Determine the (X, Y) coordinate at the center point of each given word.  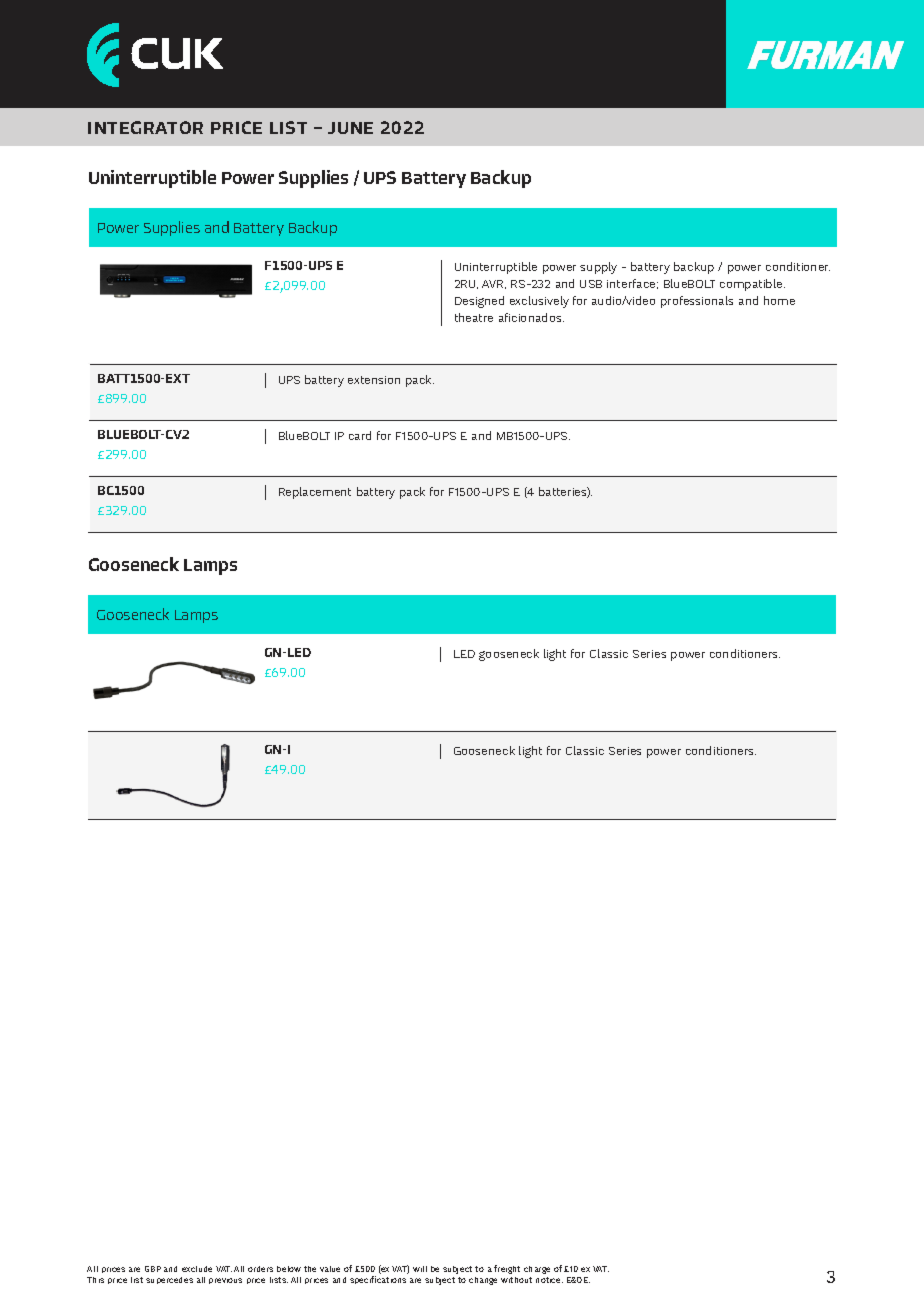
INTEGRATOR (145, 127)
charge (537, 1270)
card (360, 435)
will (420, 1269)
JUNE (350, 128)
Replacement (315, 493)
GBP (153, 1269)
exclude (197, 1269)
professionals (697, 302)
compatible (752, 285)
